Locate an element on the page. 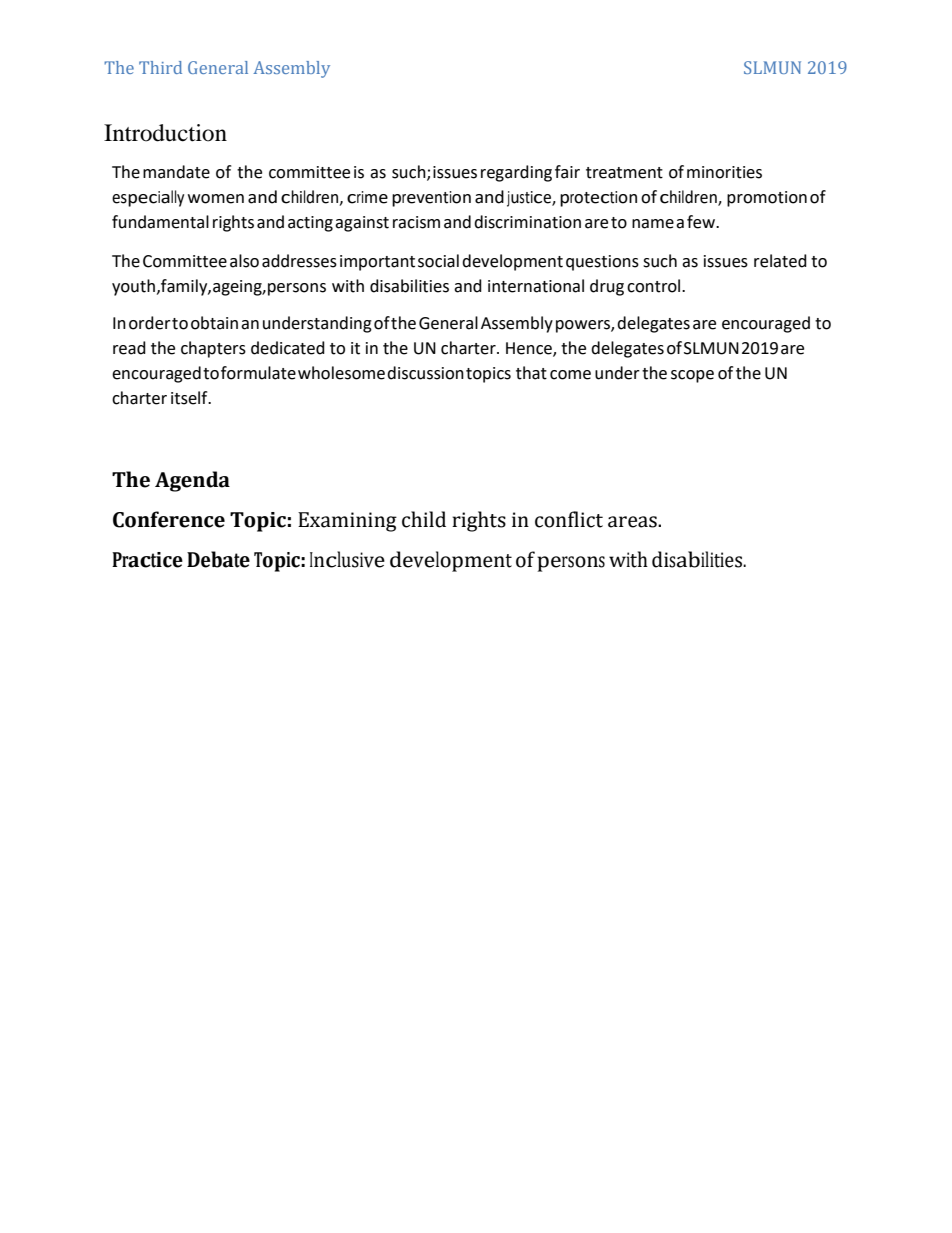  women is located at coordinates (216, 199).
